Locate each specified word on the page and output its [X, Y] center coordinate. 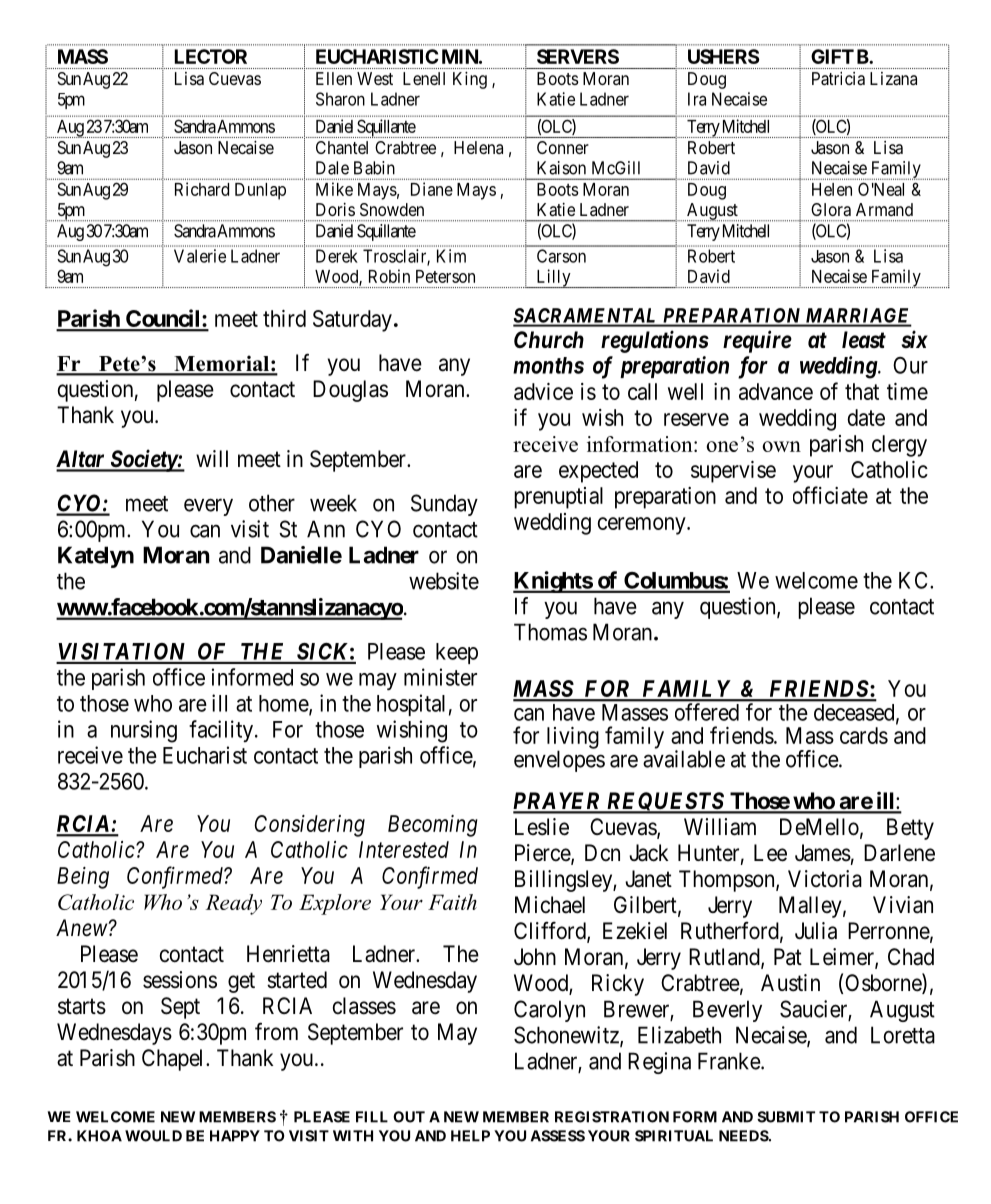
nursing [144, 731]
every [208, 507]
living [573, 739]
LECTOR [210, 56]
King [470, 80]
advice [543, 391]
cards [864, 735]
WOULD [153, 1136]
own [781, 446]
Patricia [838, 78]
